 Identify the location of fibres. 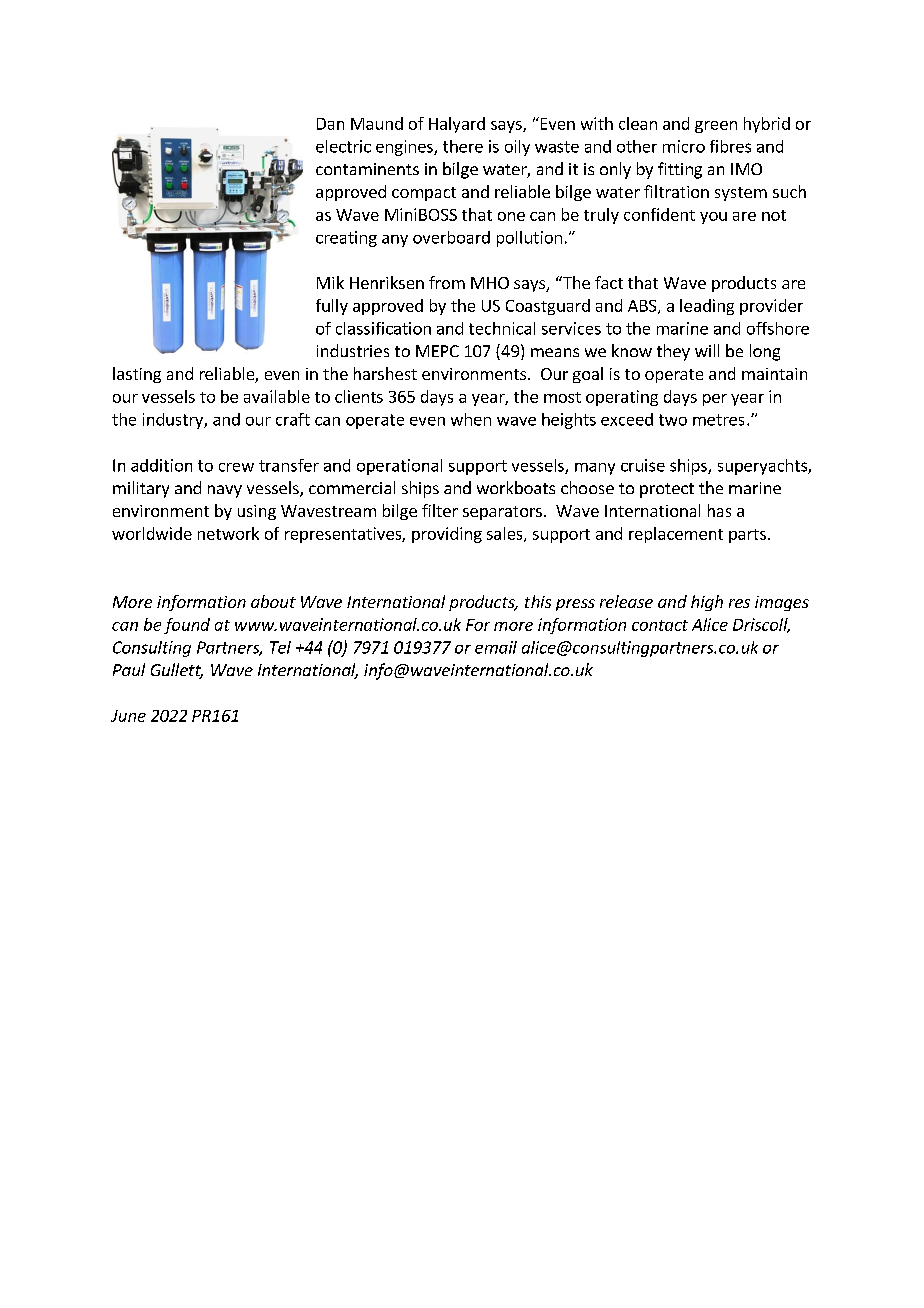
(730, 146).
